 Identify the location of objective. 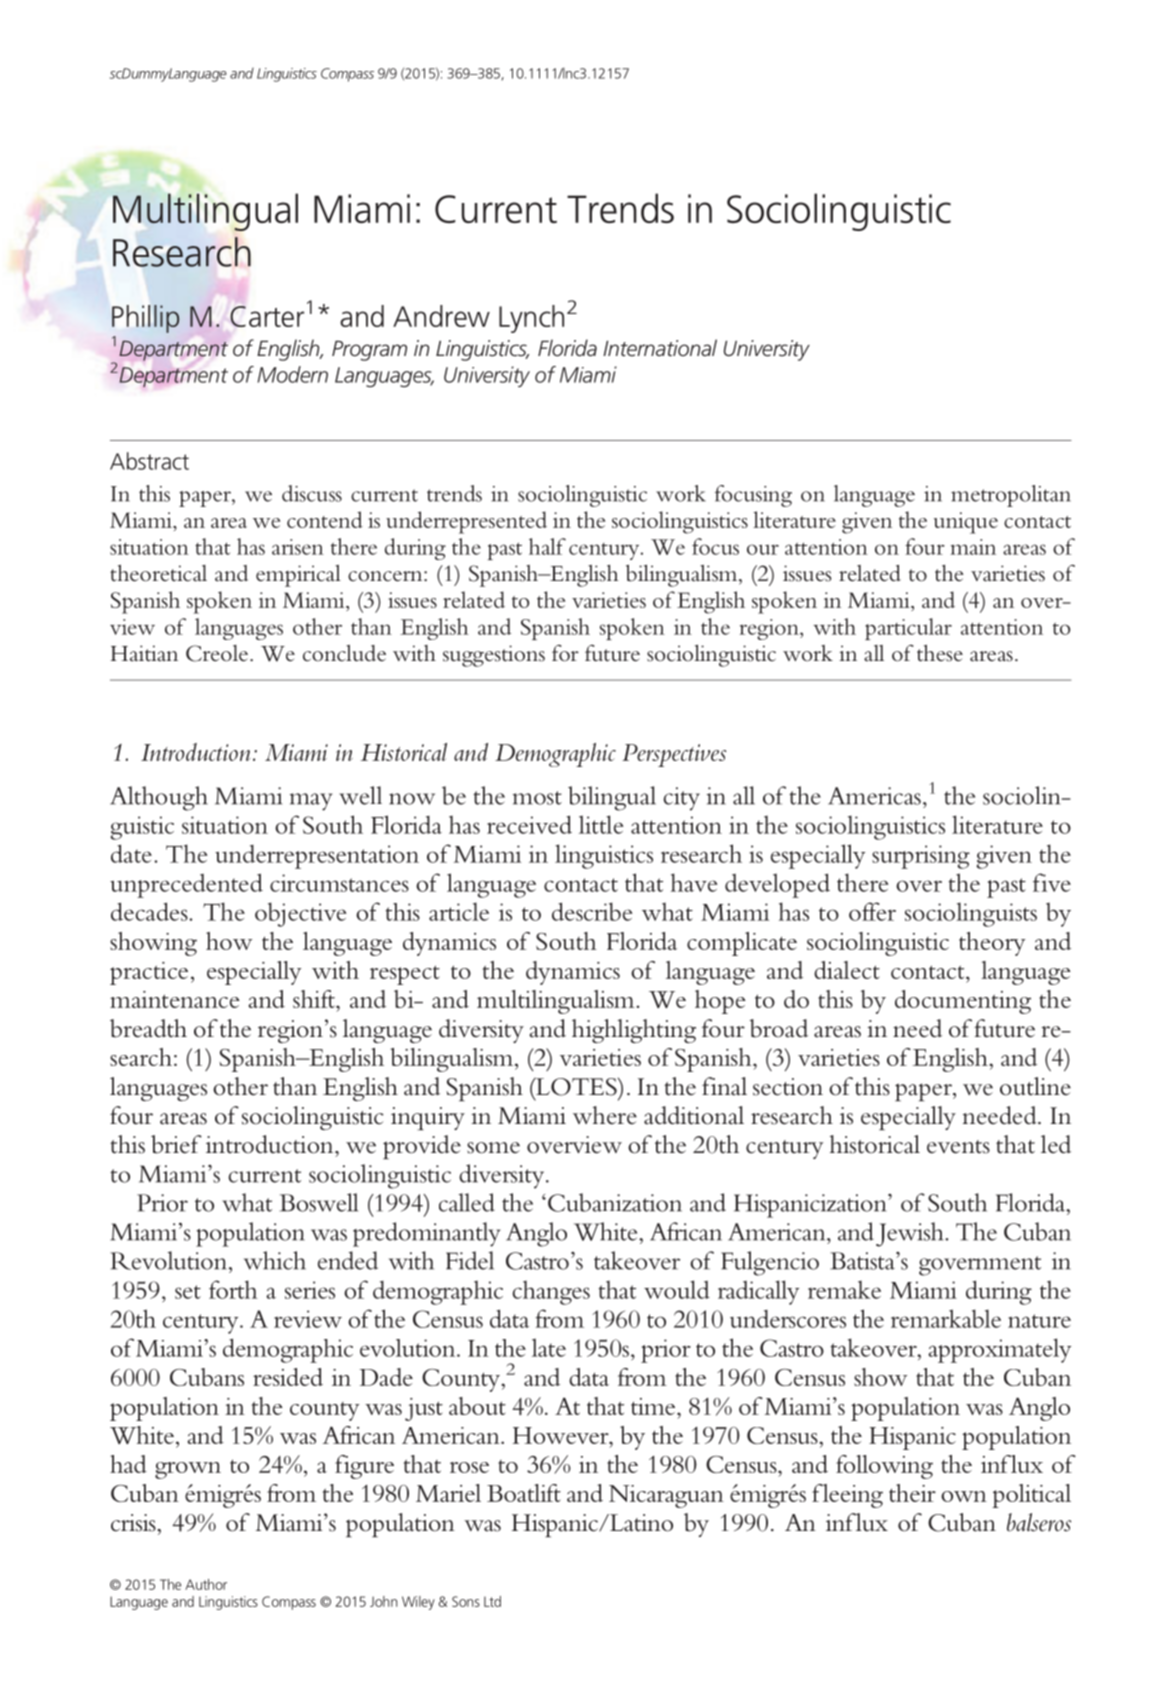
(301, 914).
